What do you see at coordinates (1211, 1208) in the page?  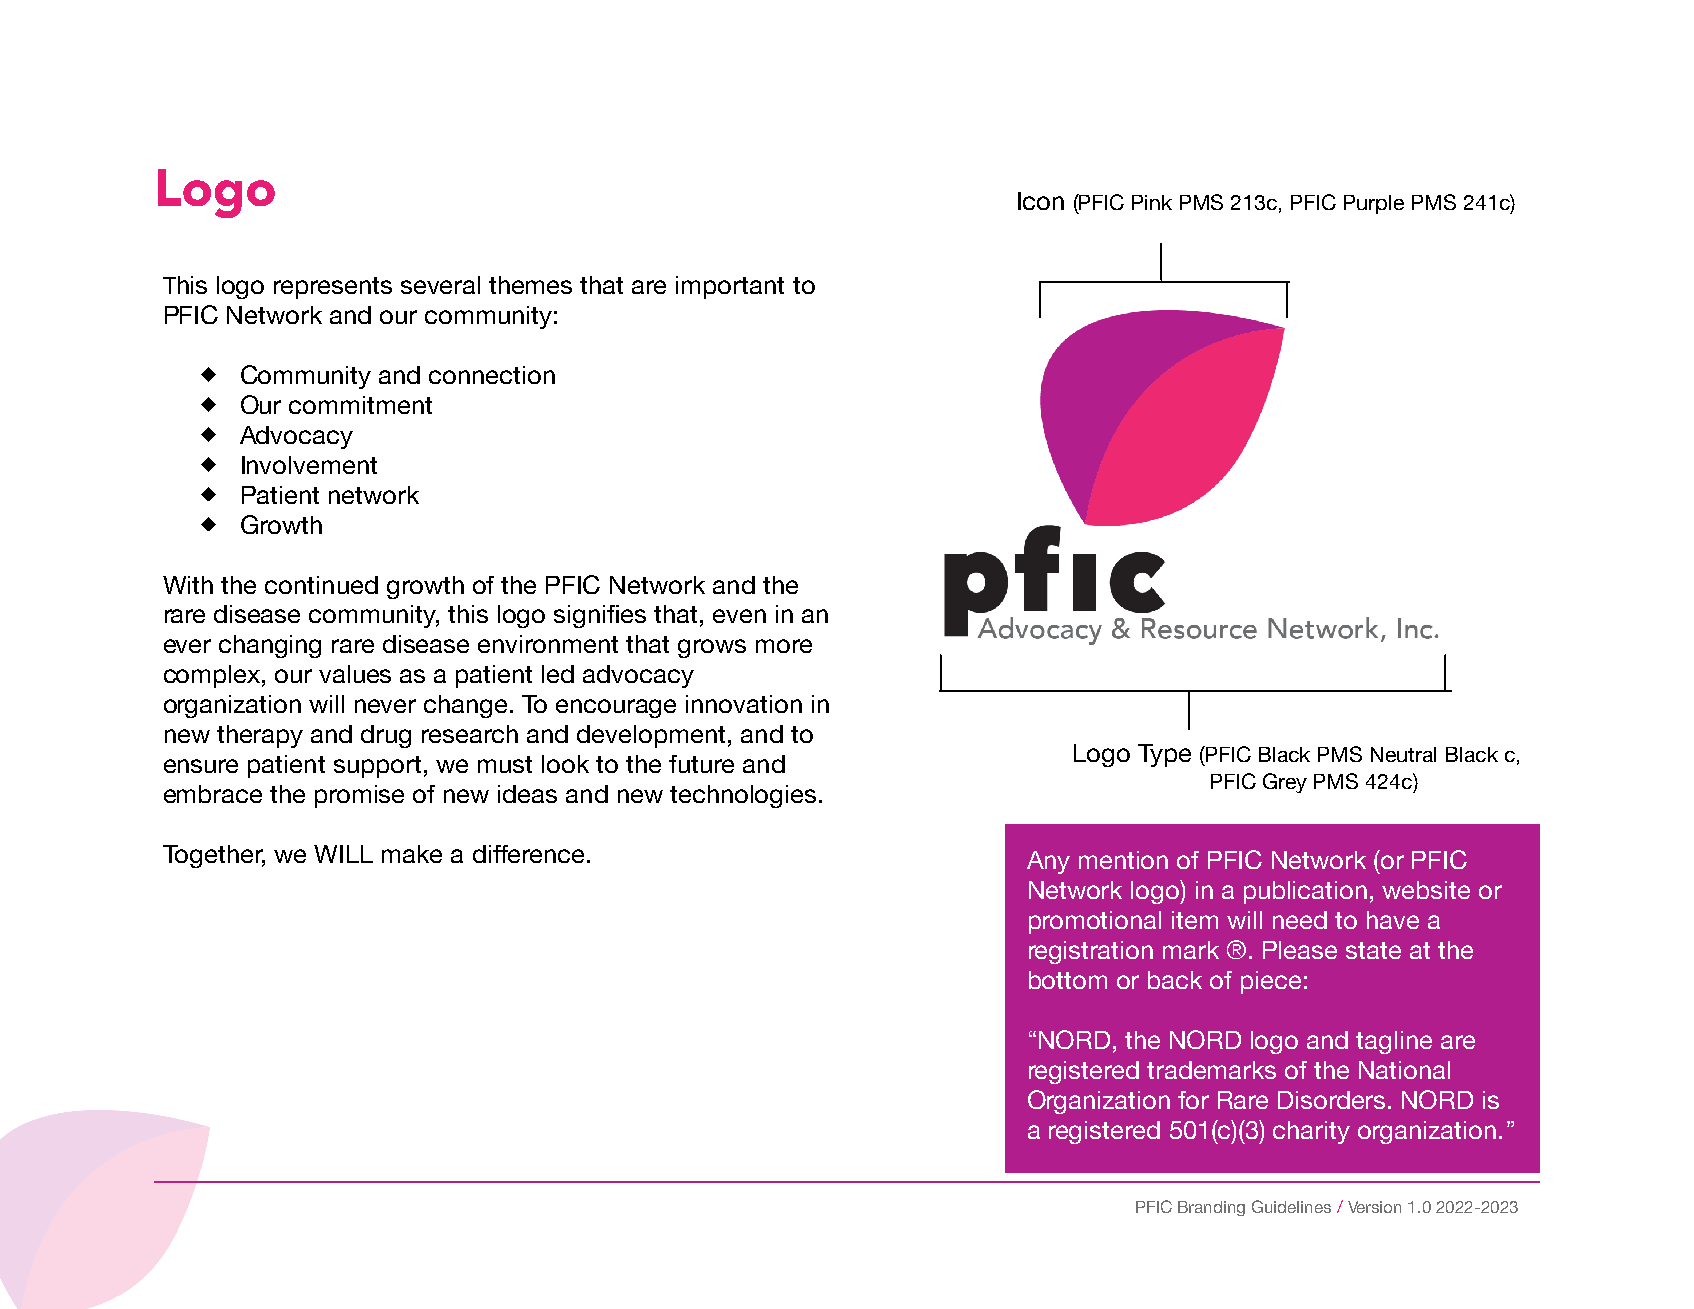 I see `Branding` at bounding box center [1211, 1208].
